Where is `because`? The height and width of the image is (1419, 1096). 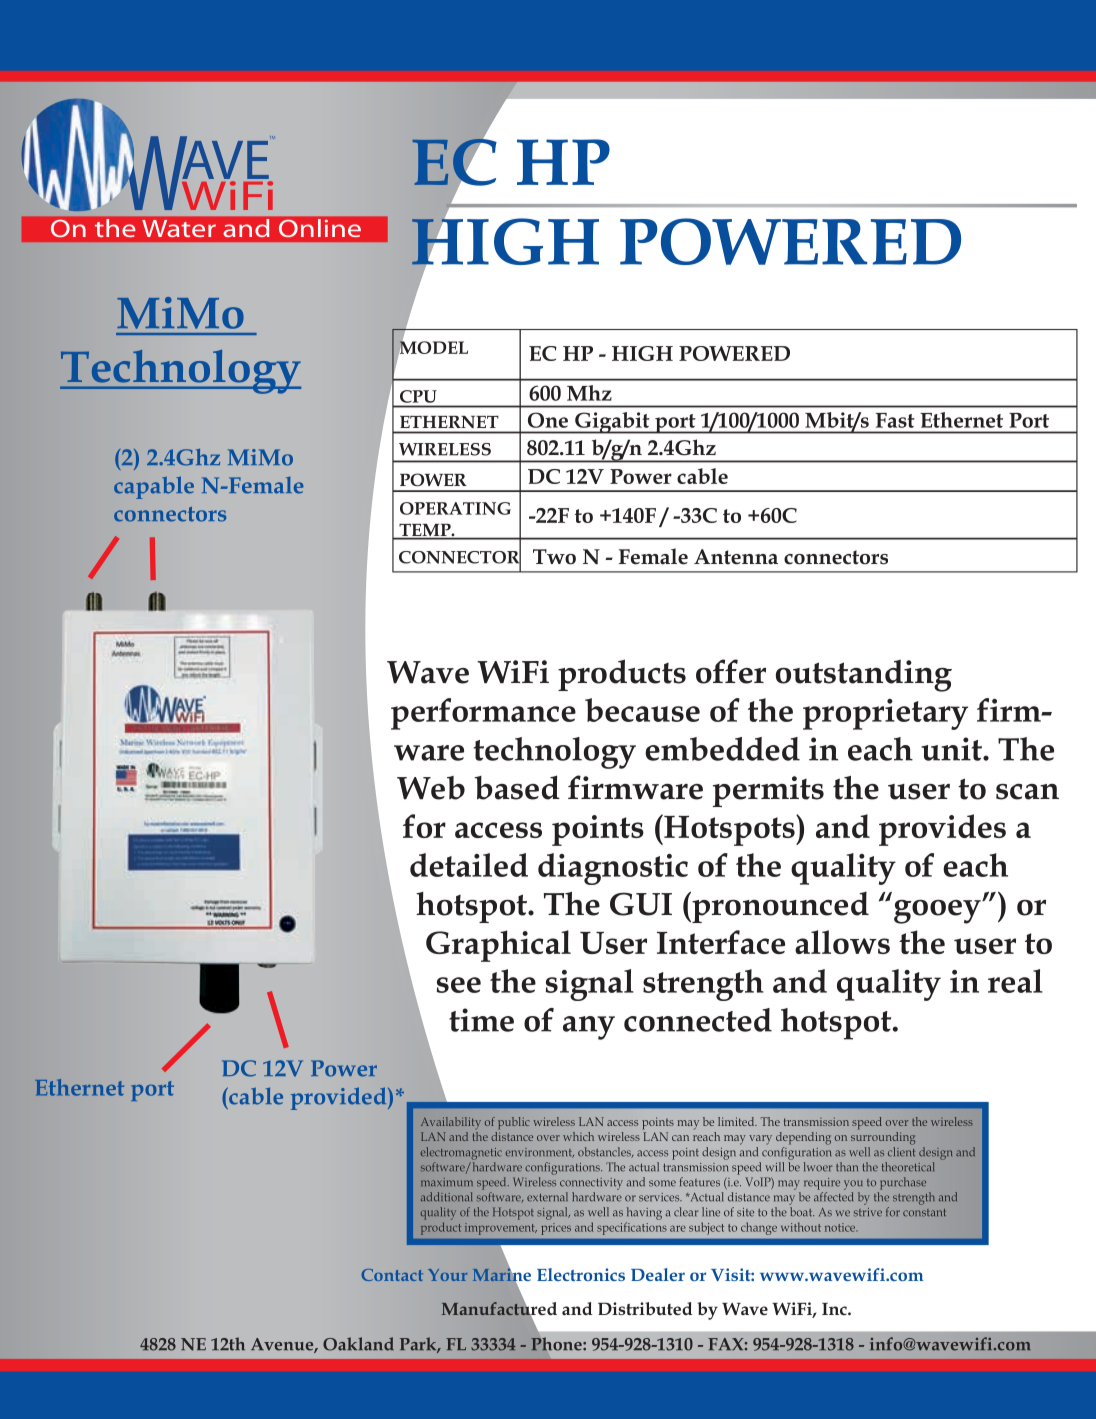 because is located at coordinates (642, 710).
